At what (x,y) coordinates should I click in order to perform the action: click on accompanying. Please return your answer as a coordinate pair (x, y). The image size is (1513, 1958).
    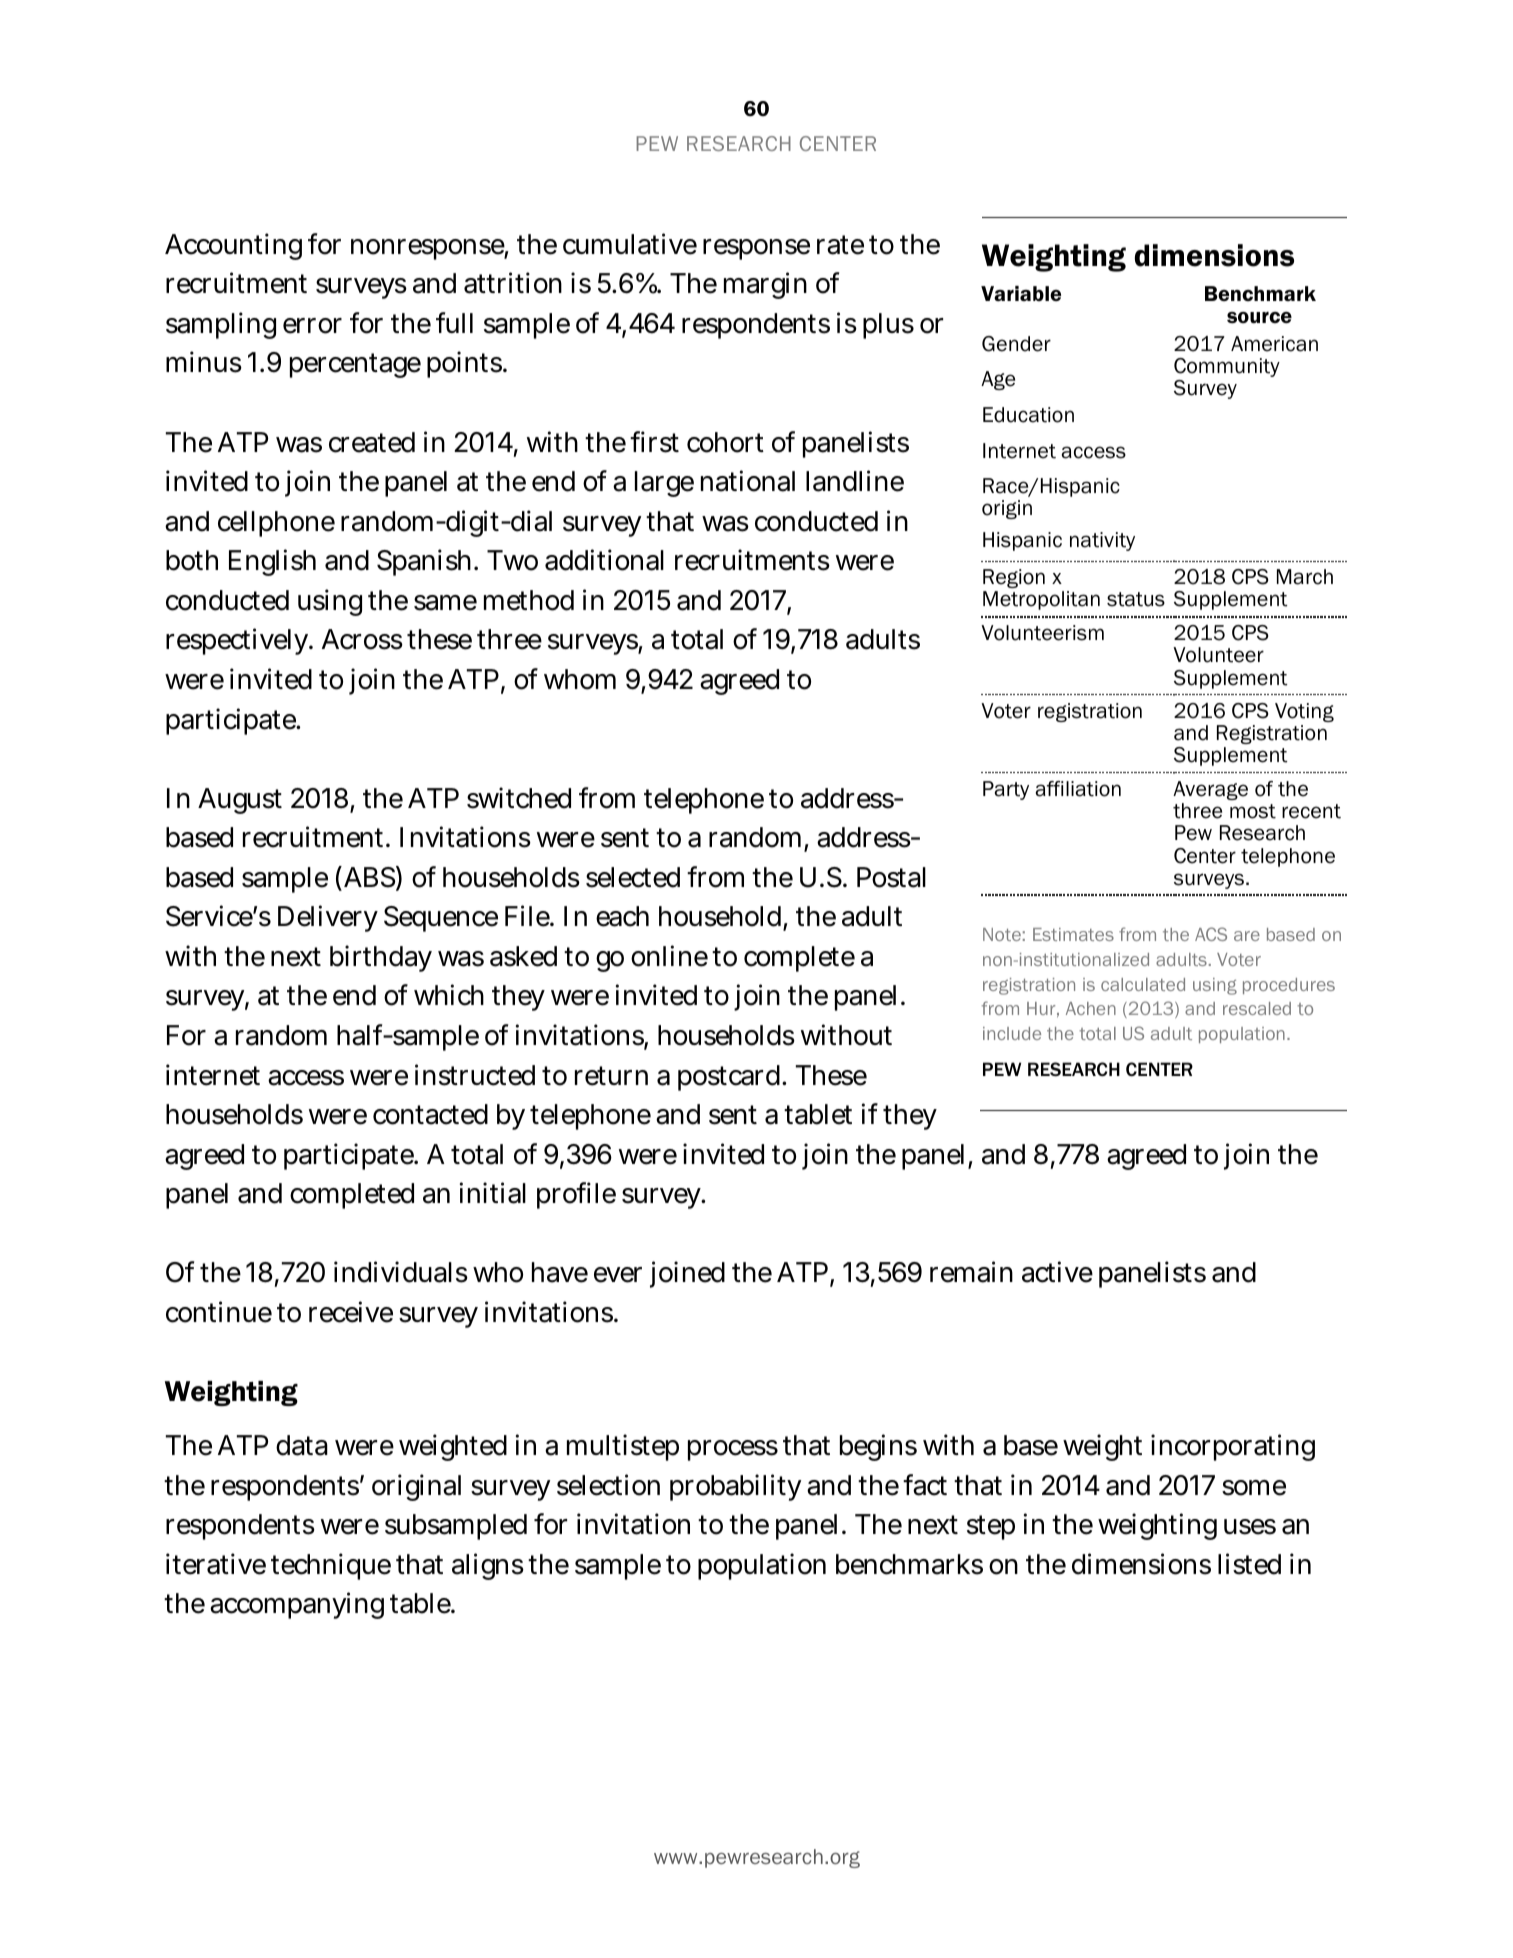
    Looking at the image, I should click on (297, 1606).
